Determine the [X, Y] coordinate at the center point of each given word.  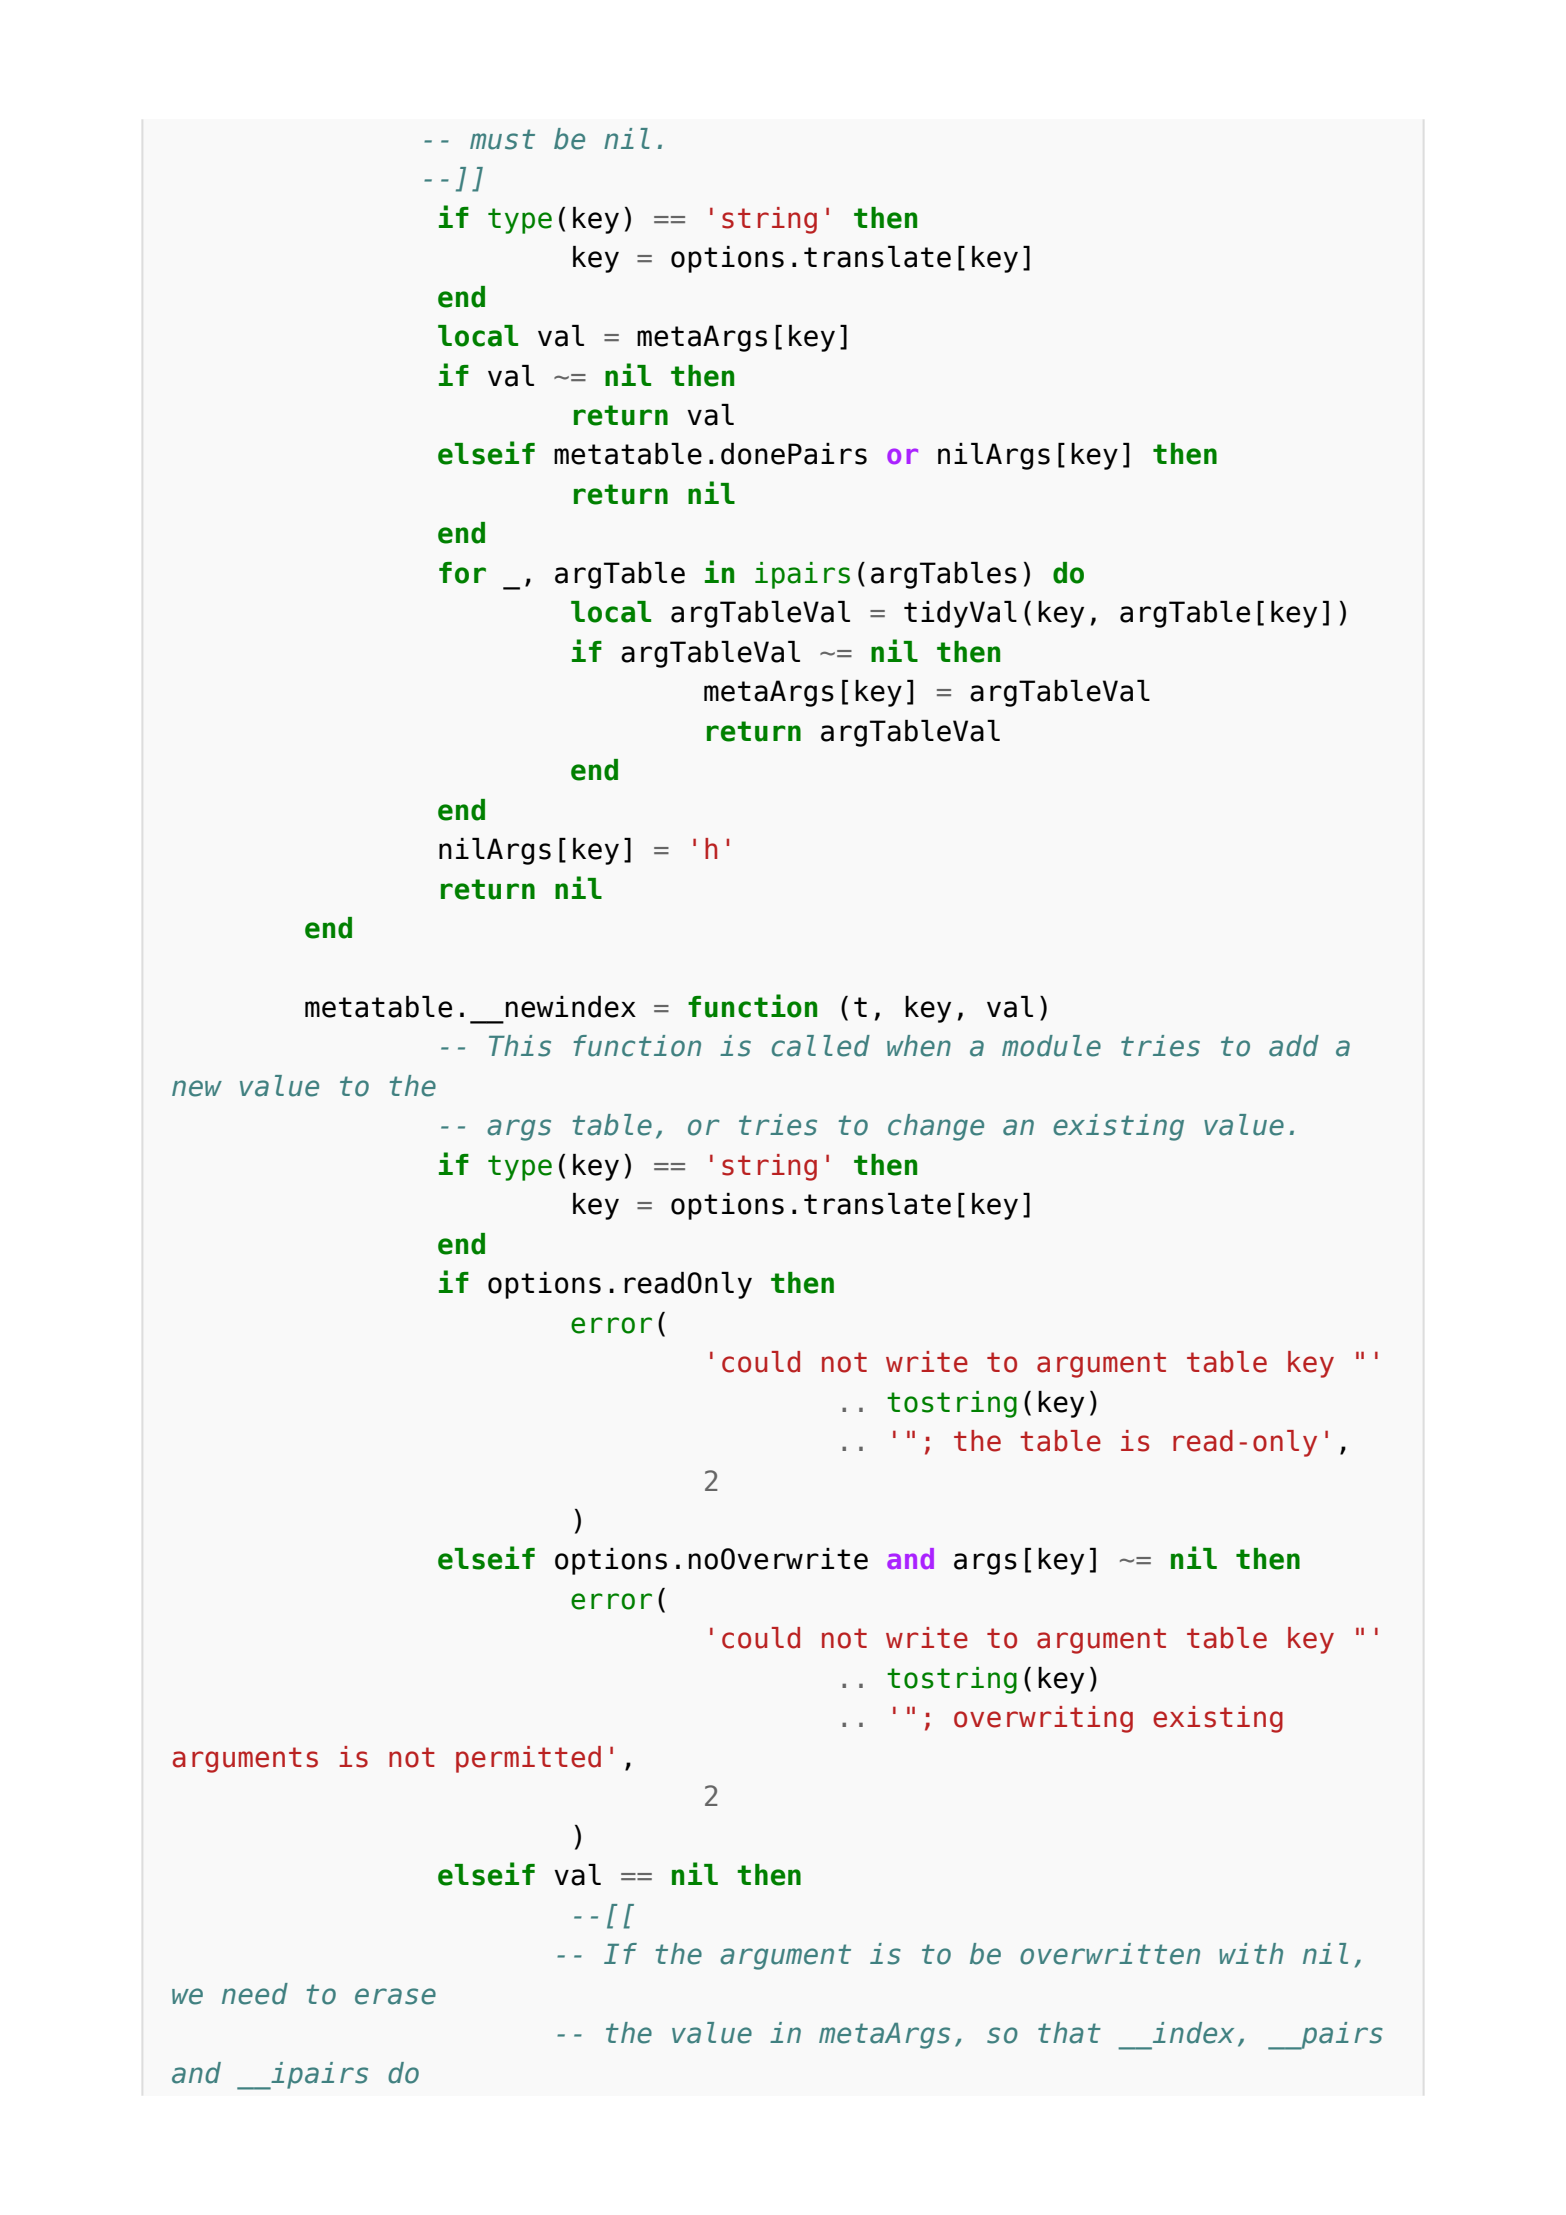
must [502, 139]
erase [395, 1996]
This [520, 1046]
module [1051, 1046]
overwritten [1110, 1954]
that [1069, 2033]
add [1294, 1046]
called [821, 1046]
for [462, 573]
